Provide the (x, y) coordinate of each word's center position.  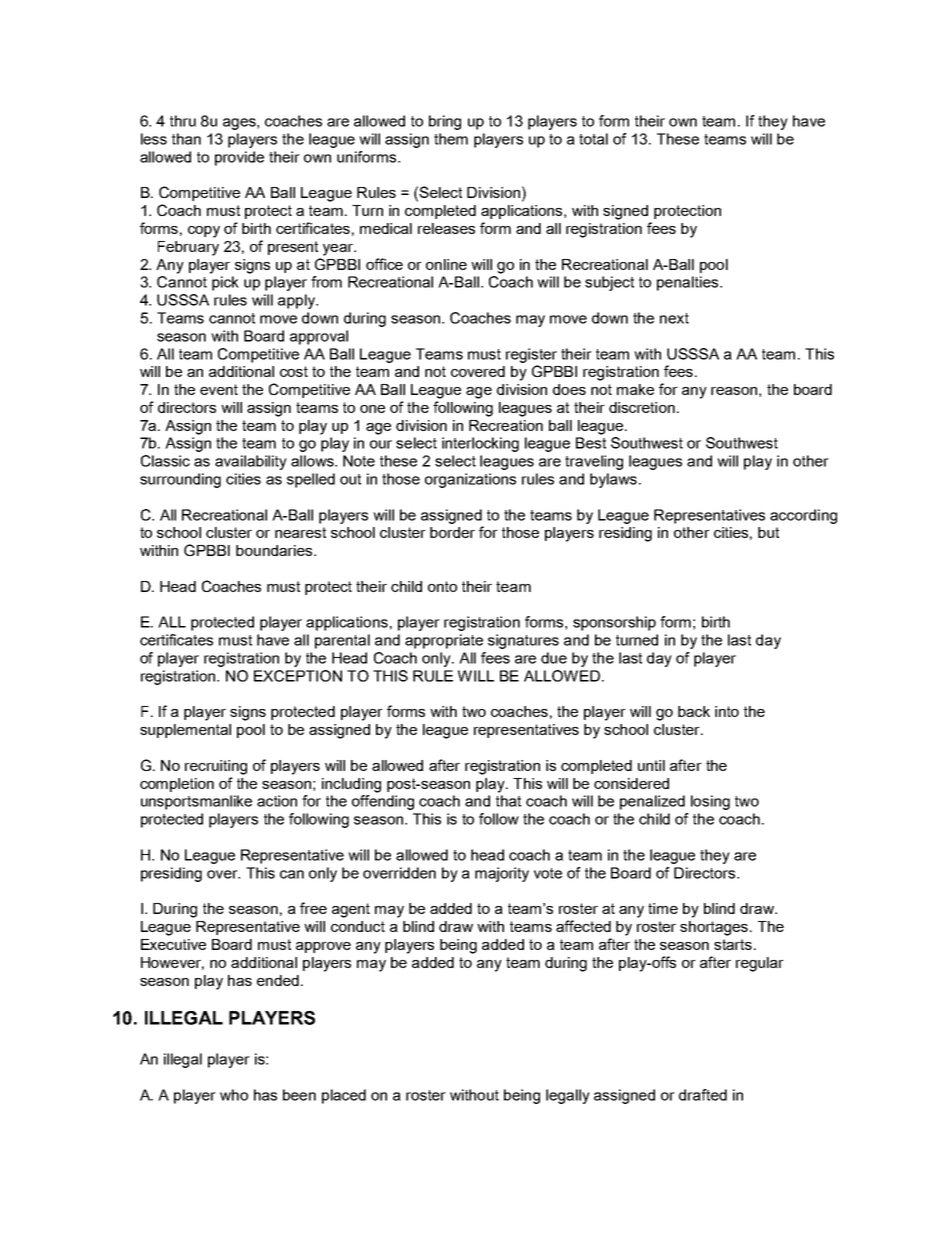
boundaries (274, 550)
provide (239, 158)
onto (442, 586)
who (234, 1095)
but (768, 532)
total (593, 139)
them (451, 139)
